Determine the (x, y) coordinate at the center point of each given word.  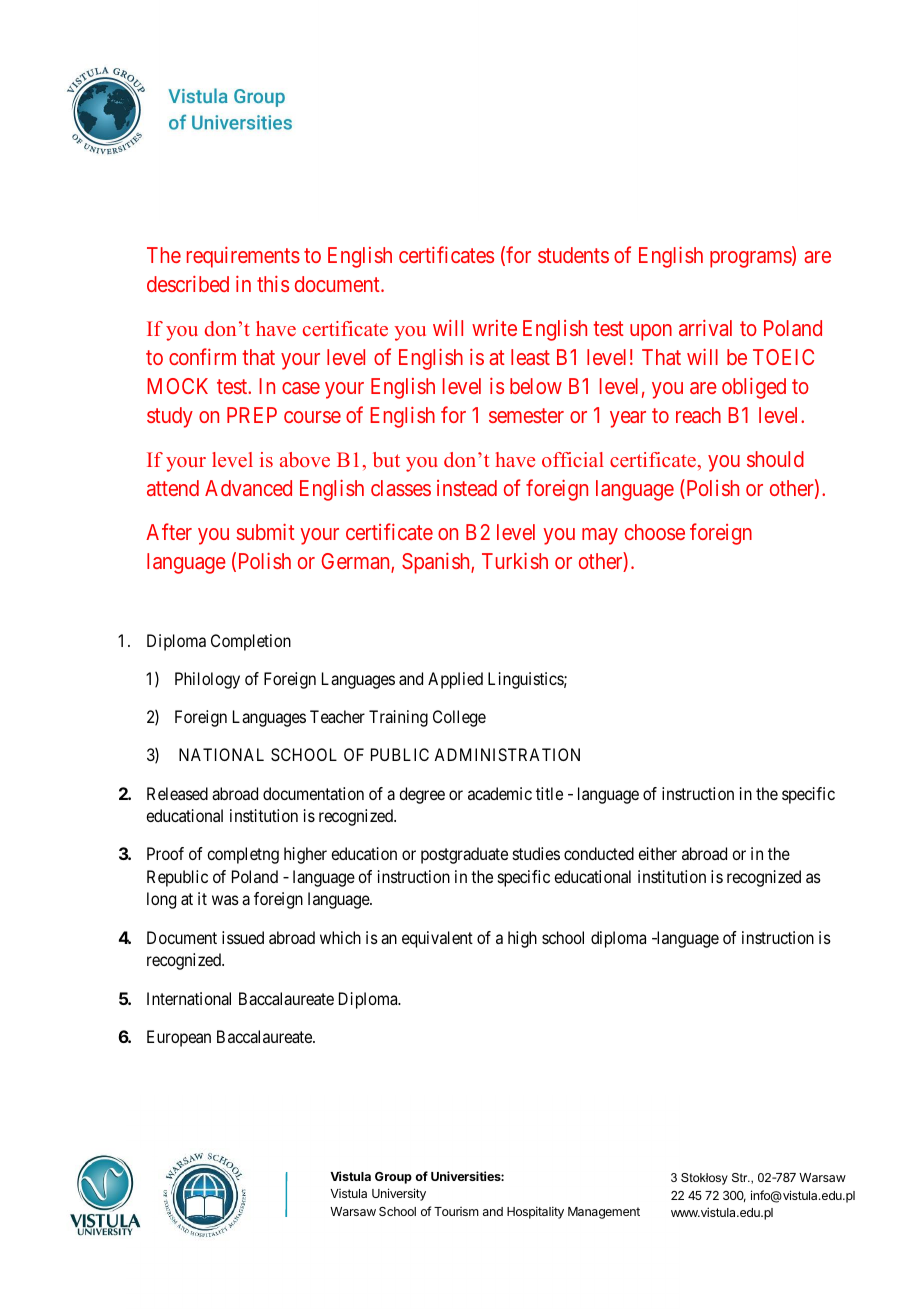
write (494, 328)
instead (467, 488)
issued (243, 937)
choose (655, 532)
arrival (705, 327)
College (459, 718)
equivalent (437, 939)
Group (393, 1178)
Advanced (248, 488)
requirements (243, 257)
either (657, 853)
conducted (599, 853)
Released (177, 793)
